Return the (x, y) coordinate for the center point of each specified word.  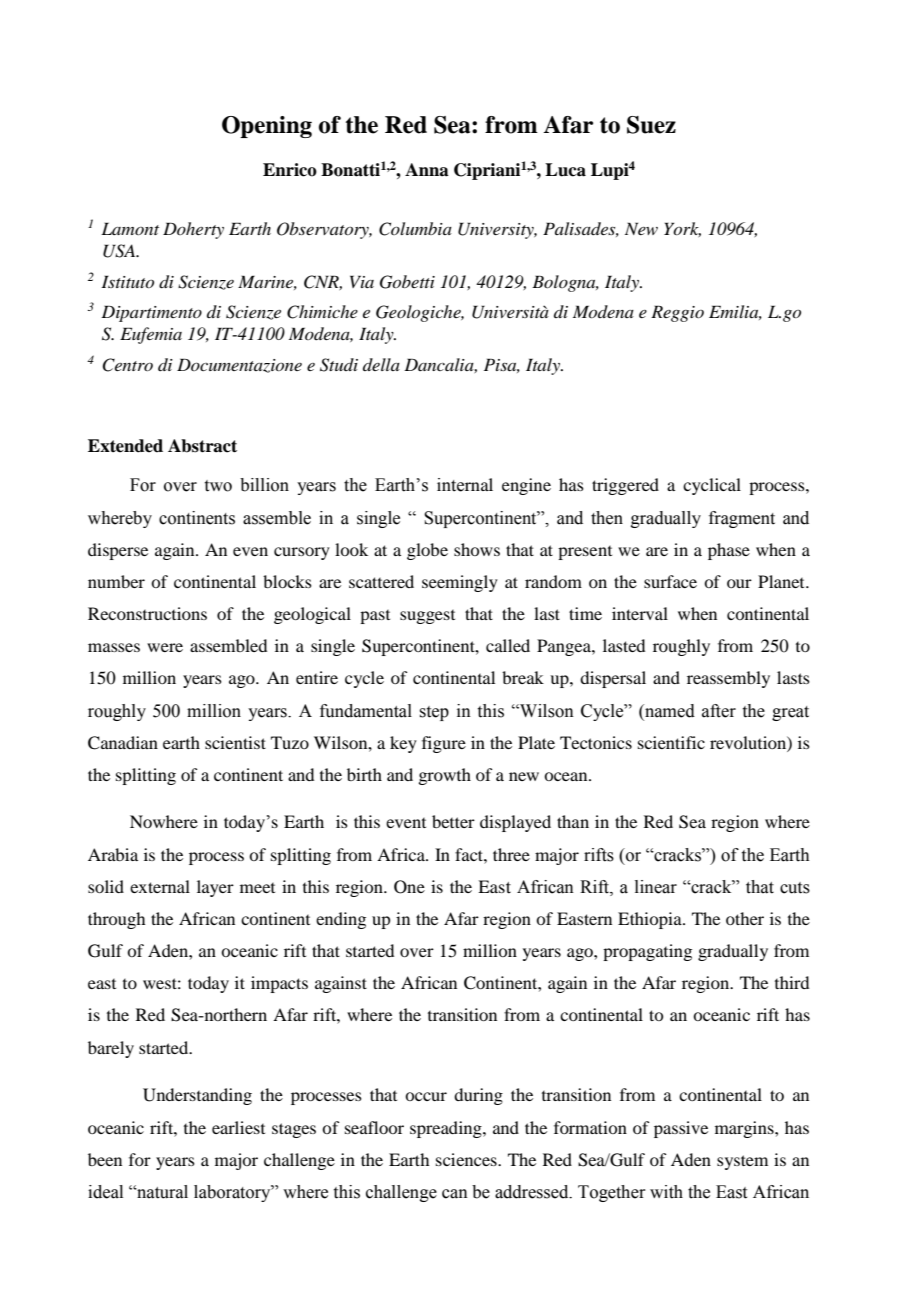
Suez (651, 125)
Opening (267, 127)
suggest (427, 617)
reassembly (728, 679)
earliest (238, 1127)
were (165, 647)
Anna (427, 170)
